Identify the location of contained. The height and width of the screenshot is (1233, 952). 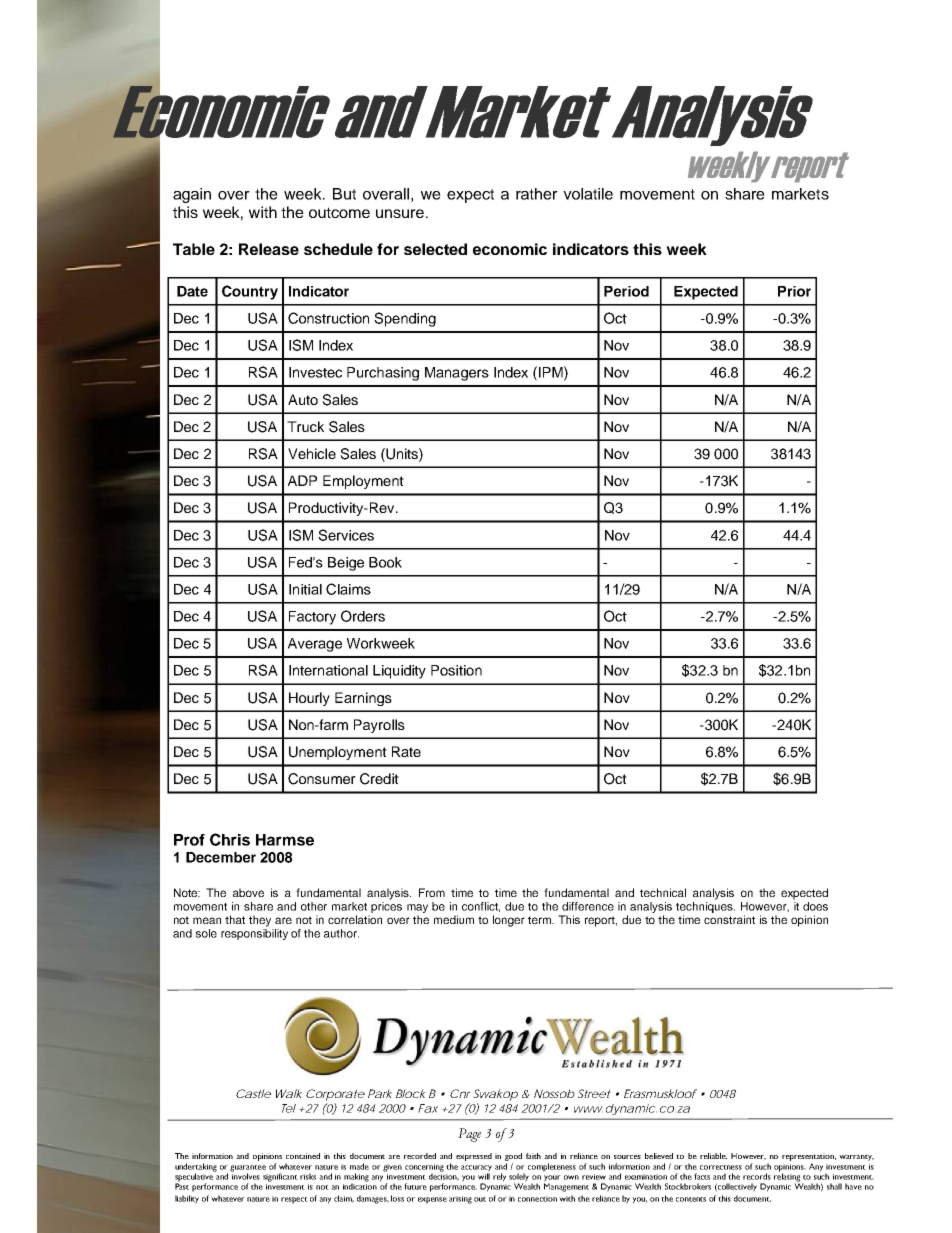
(303, 1156).
